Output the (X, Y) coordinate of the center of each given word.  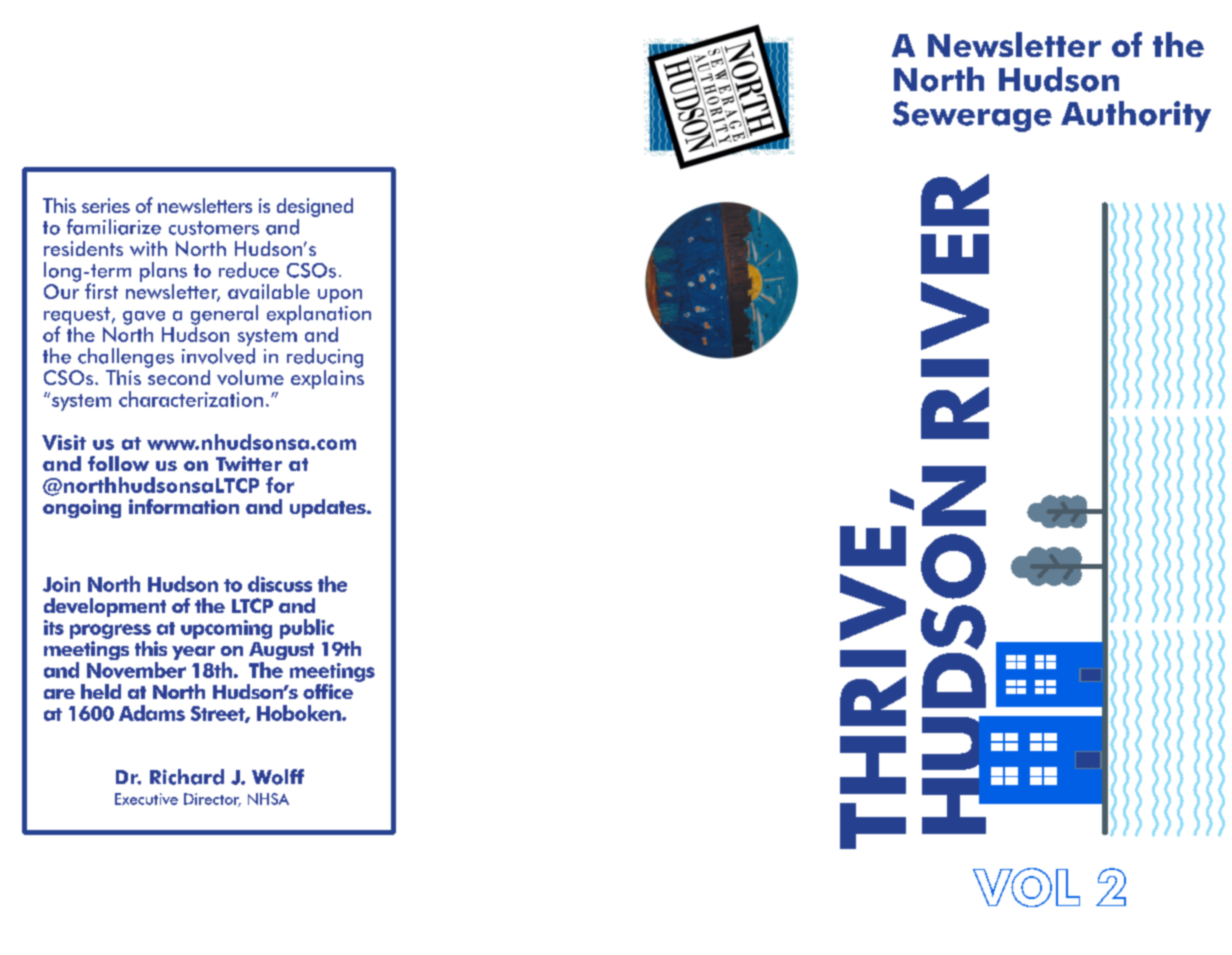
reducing (325, 358)
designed (315, 207)
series (106, 205)
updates (329, 508)
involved (218, 356)
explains (327, 378)
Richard (187, 777)
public (307, 629)
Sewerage (972, 116)
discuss (280, 584)
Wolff (278, 777)
